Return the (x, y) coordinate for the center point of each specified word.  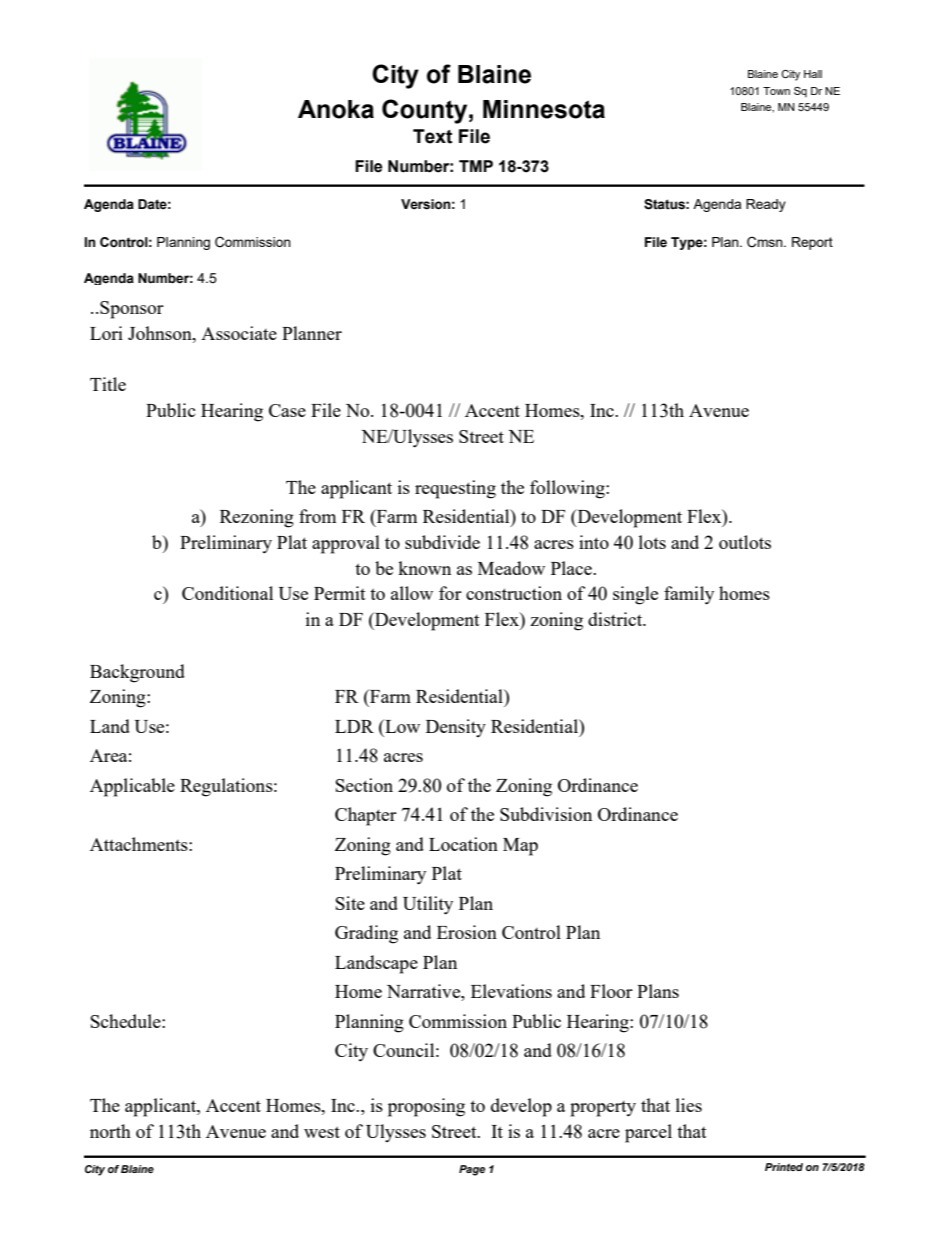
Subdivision (546, 814)
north (110, 1131)
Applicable (132, 787)
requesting (455, 489)
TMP (476, 166)
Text (432, 136)
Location (463, 844)
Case (287, 410)
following (568, 489)
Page (472, 1170)
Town (776, 91)
